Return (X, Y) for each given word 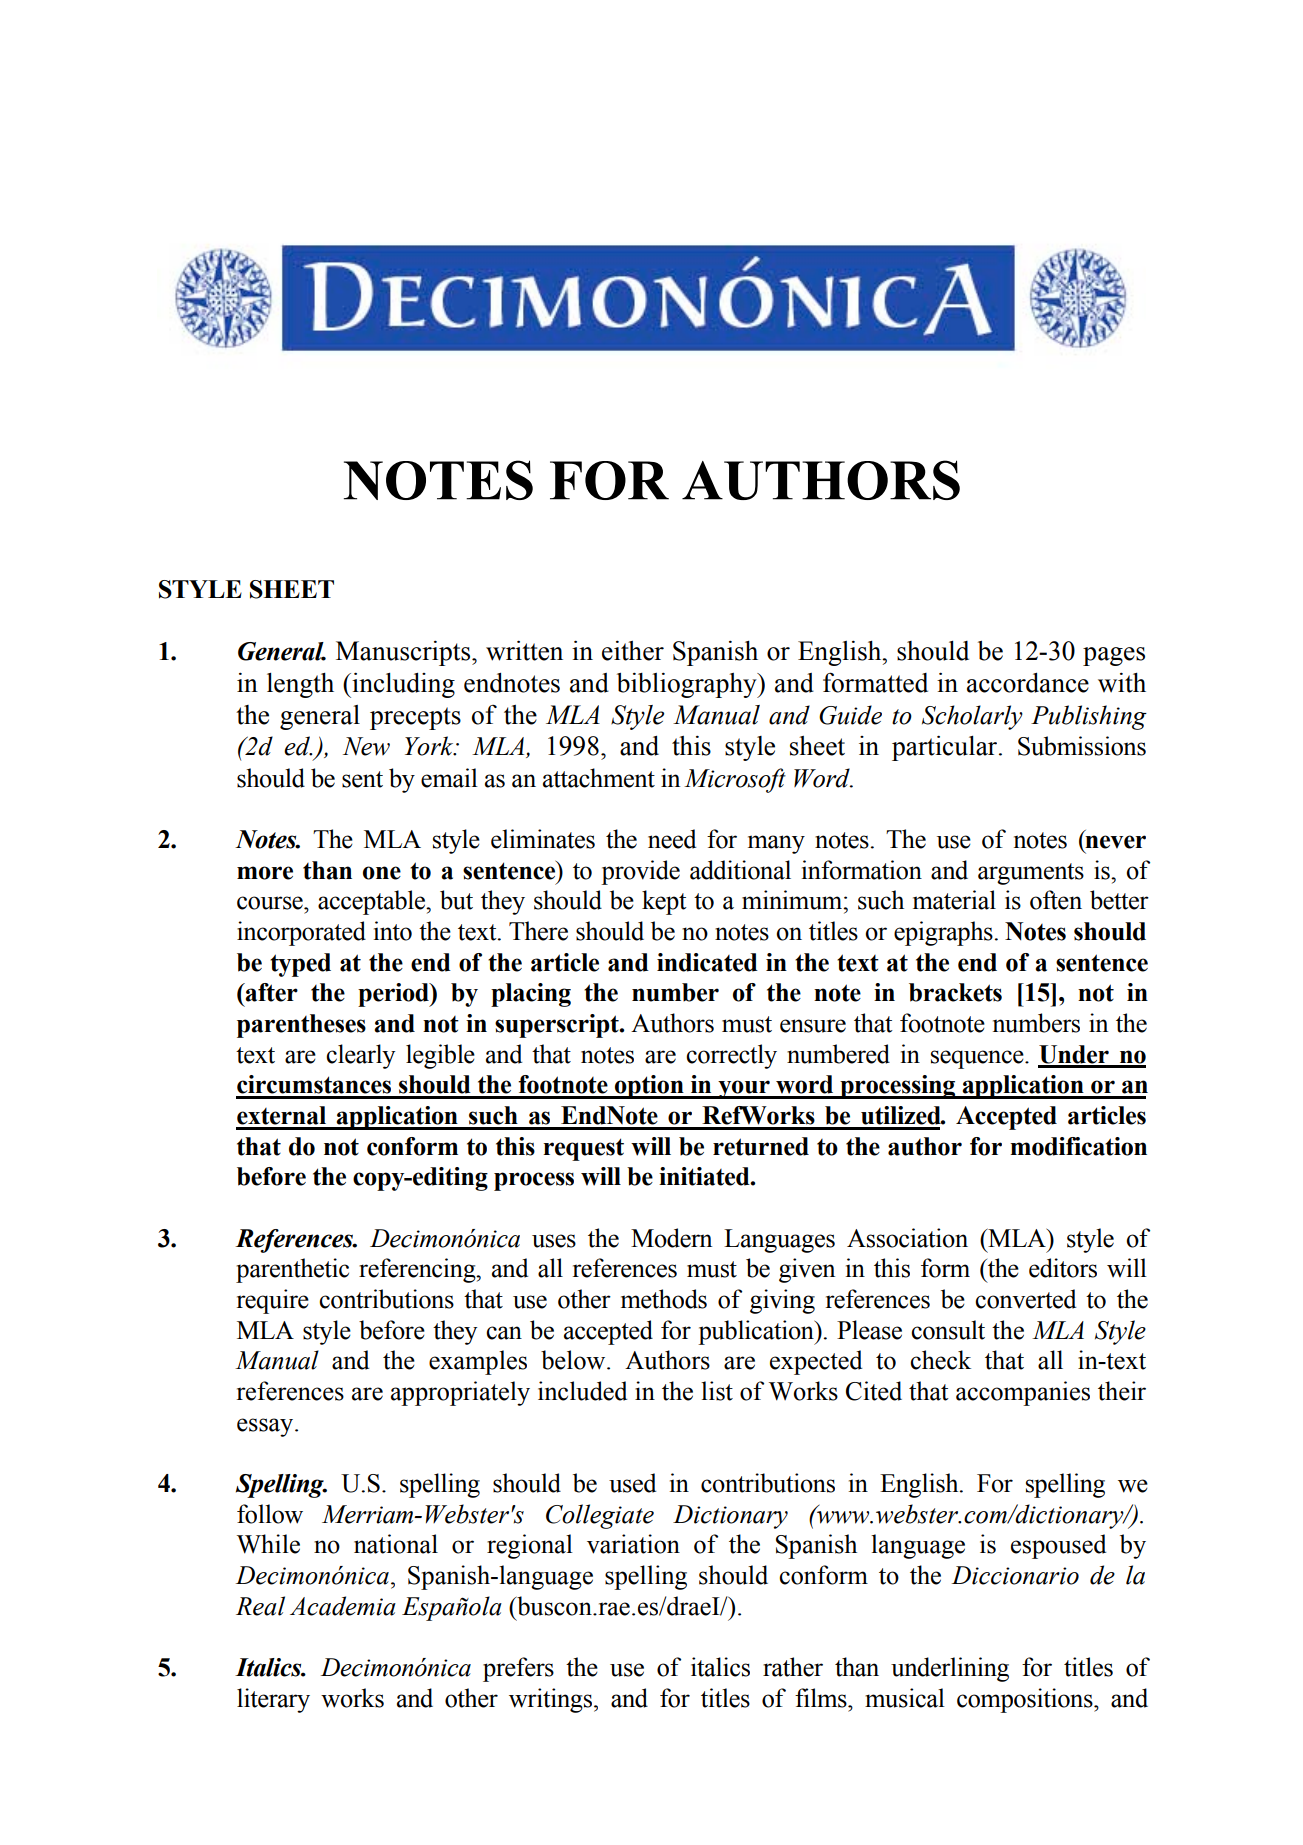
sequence (978, 1059)
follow (270, 1514)
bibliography (688, 685)
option (649, 1087)
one (382, 873)
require (273, 1301)
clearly (360, 1056)
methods (664, 1299)
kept (664, 902)
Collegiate (600, 1516)
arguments (1031, 874)
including (402, 685)
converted (1025, 1299)
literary (273, 1700)
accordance (1028, 683)
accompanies (1023, 1393)
